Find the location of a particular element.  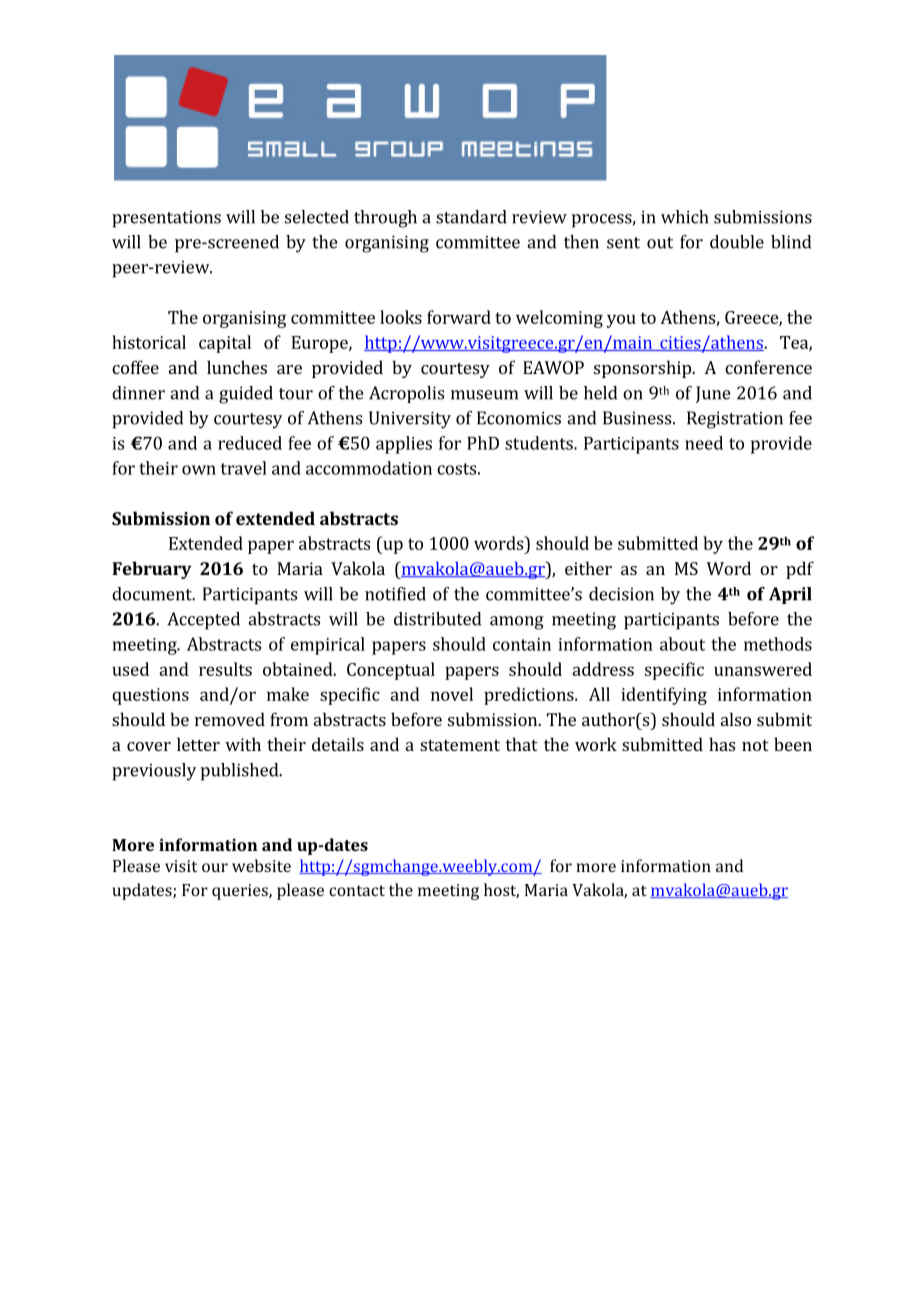

novel is located at coordinates (452, 694).
